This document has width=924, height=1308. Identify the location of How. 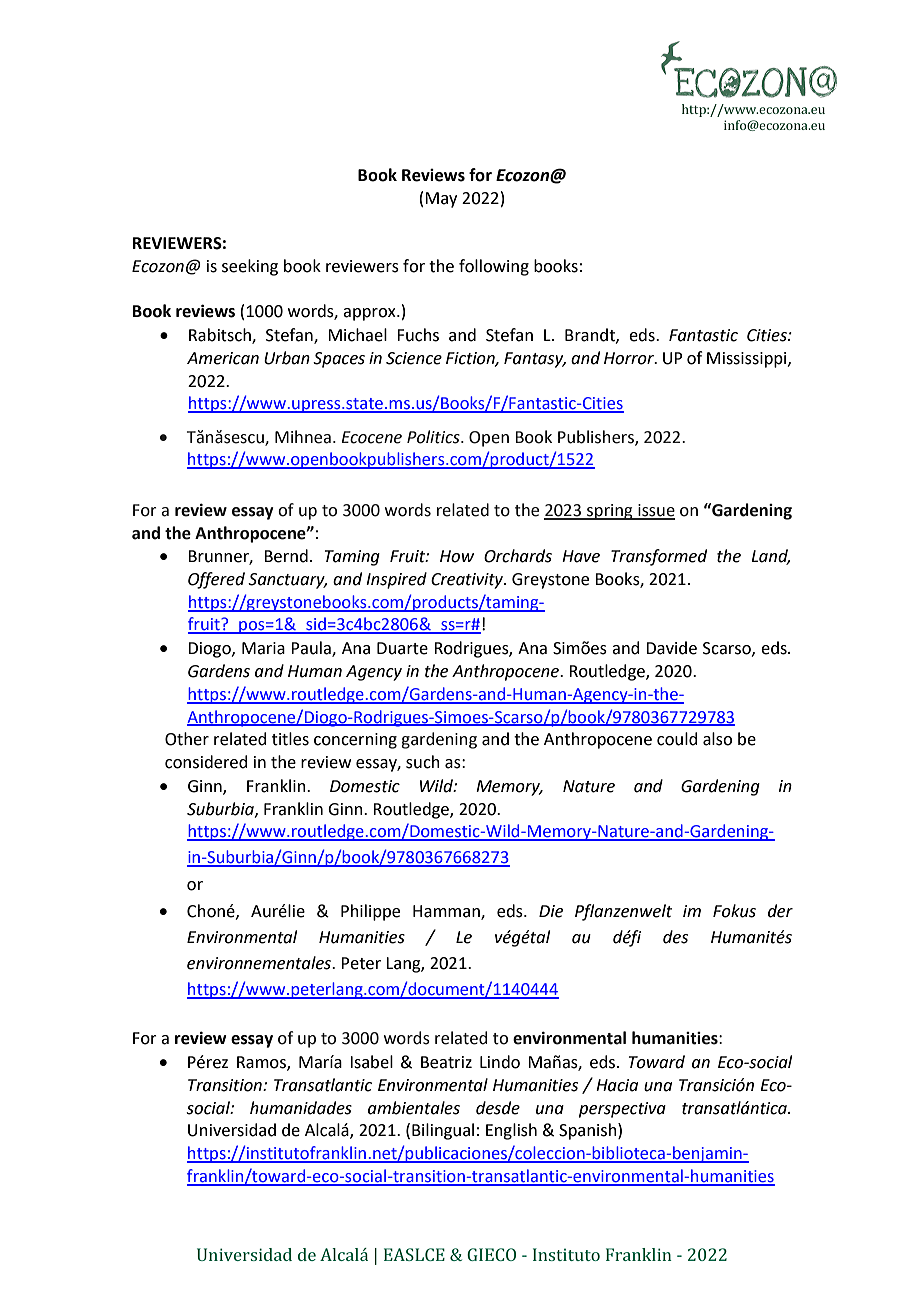
(457, 556).
